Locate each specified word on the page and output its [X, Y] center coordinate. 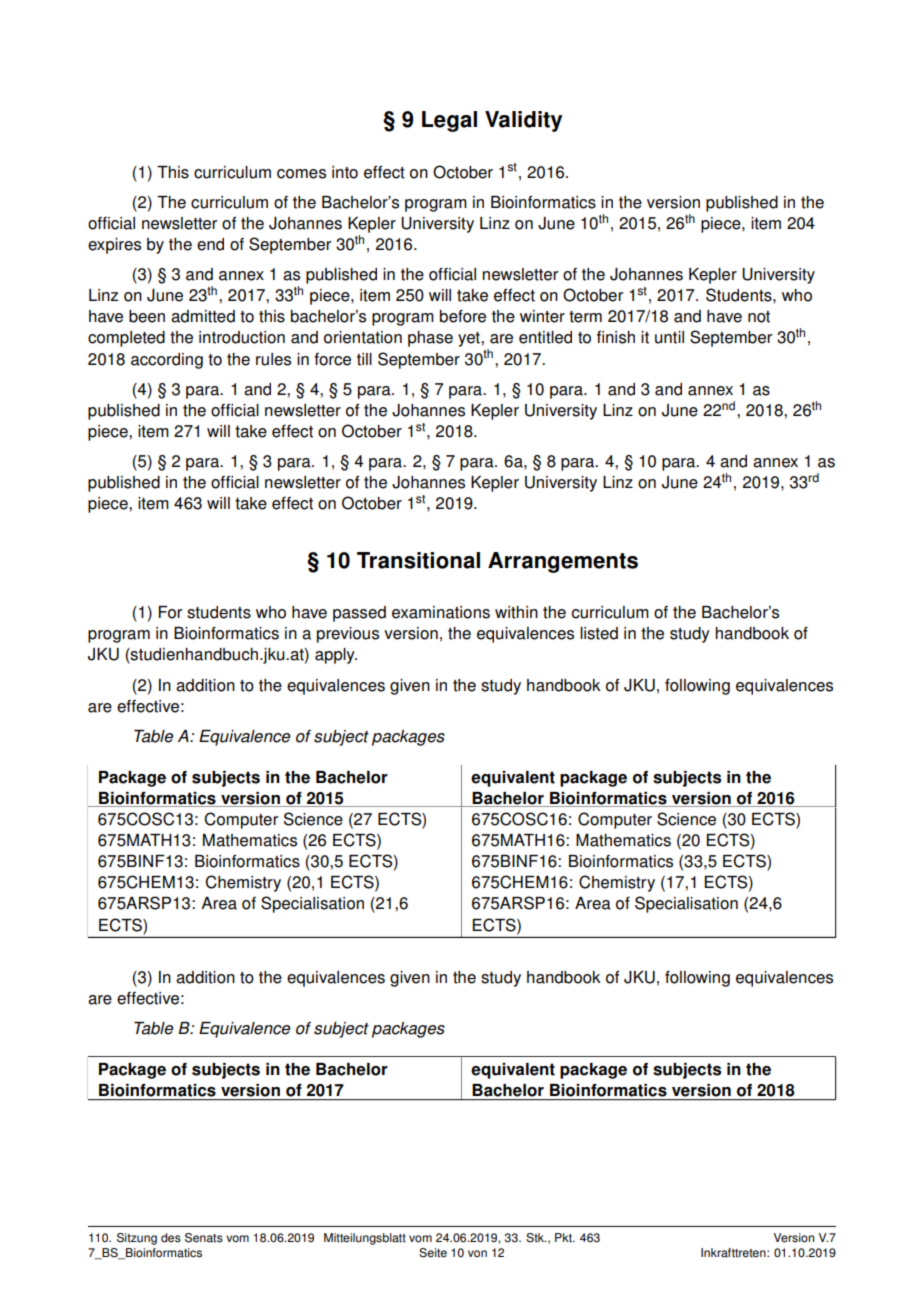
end [210, 244]
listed [599, 633]
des [171, 1238]
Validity [523, 121]
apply [336, 656]
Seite [433, 1253]
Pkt [564, 1238]
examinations [441, 612]
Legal [449, 121]
